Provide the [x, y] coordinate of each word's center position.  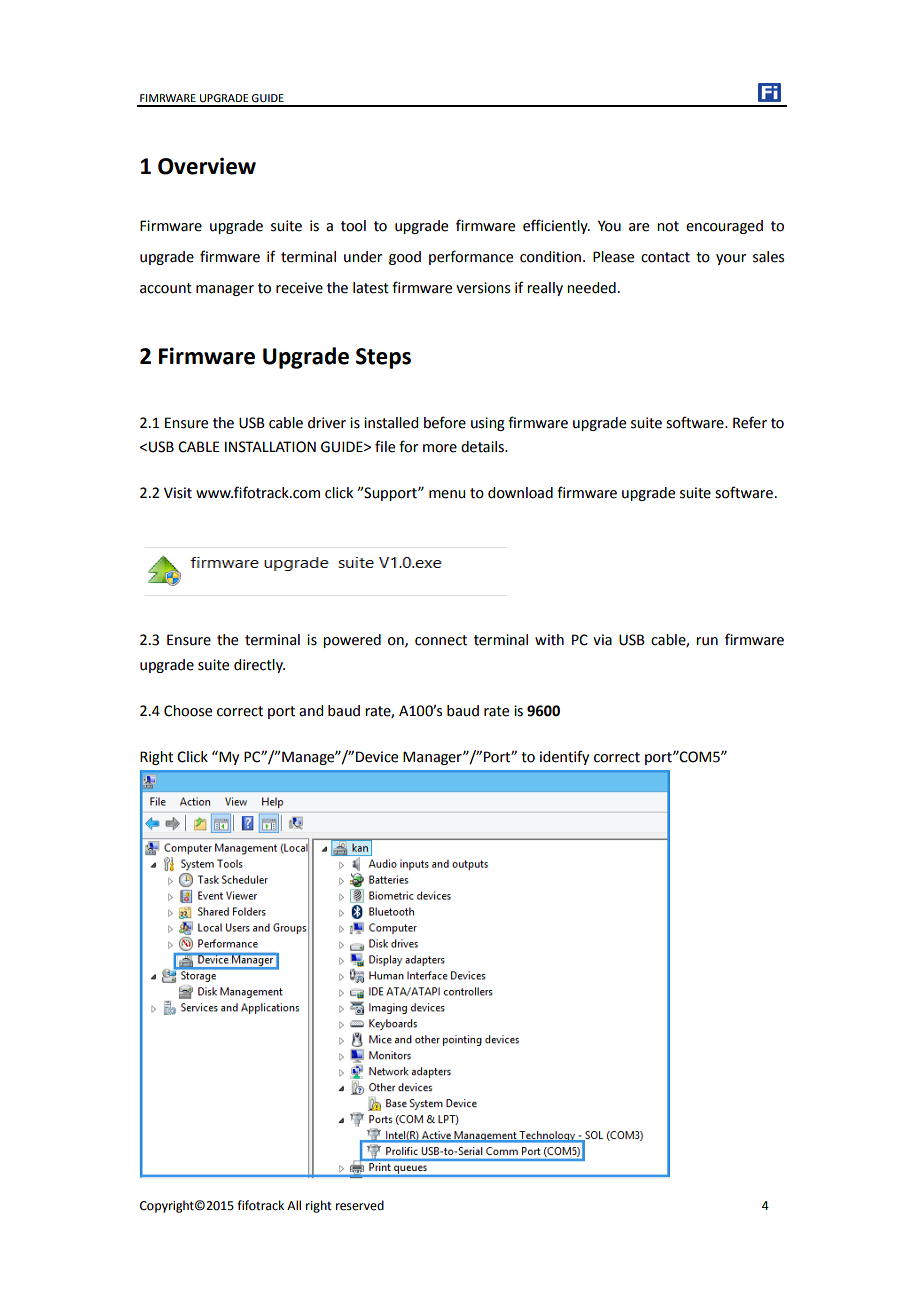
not [668, 226]
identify [564, 757]
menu [447, 494]
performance [471, 257]
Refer [750, 422]
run [707, 641]
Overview [207, 166]
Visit [178, 493]
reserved [360, 1205]
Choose [188, 711]
